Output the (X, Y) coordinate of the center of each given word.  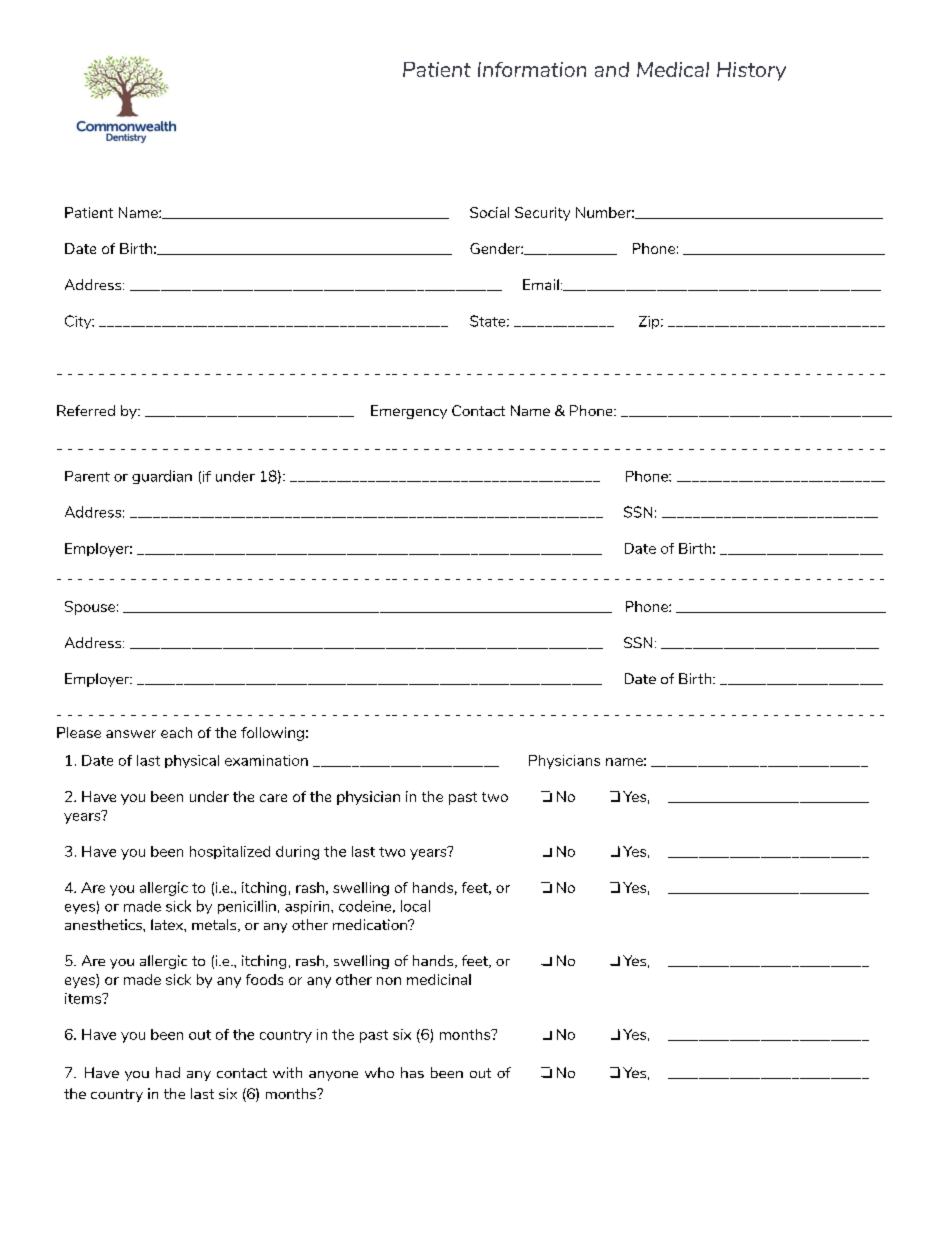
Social (489, 212)
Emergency (409, 412)
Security (542, 214)
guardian (162, 477)
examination (266, 760)
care (273, 798)
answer (131, 734)
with (287, 1072)
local (415, 906)
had (168, 1072)
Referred (86, 410)
